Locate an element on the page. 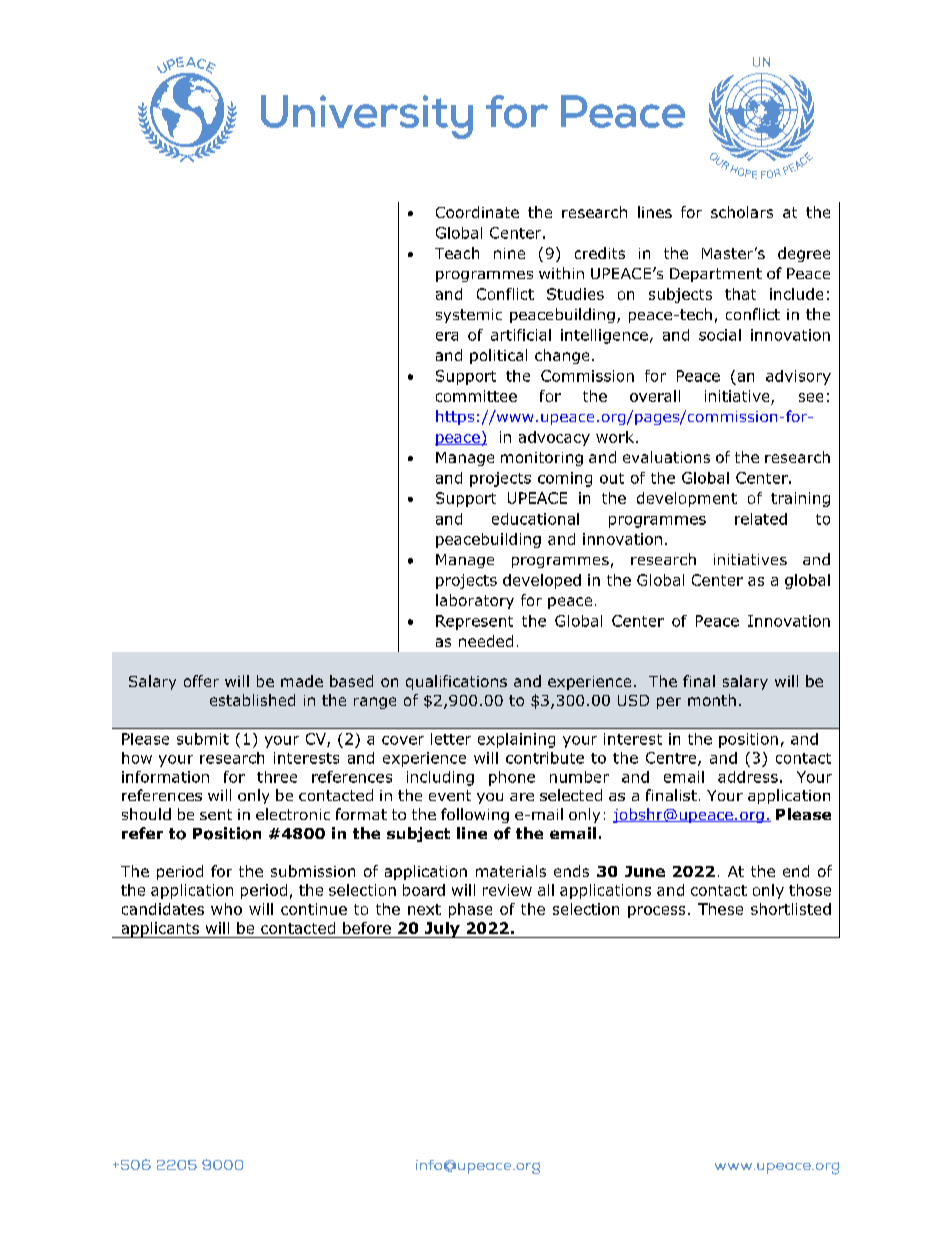  social is located at coordinates (720, 335).
